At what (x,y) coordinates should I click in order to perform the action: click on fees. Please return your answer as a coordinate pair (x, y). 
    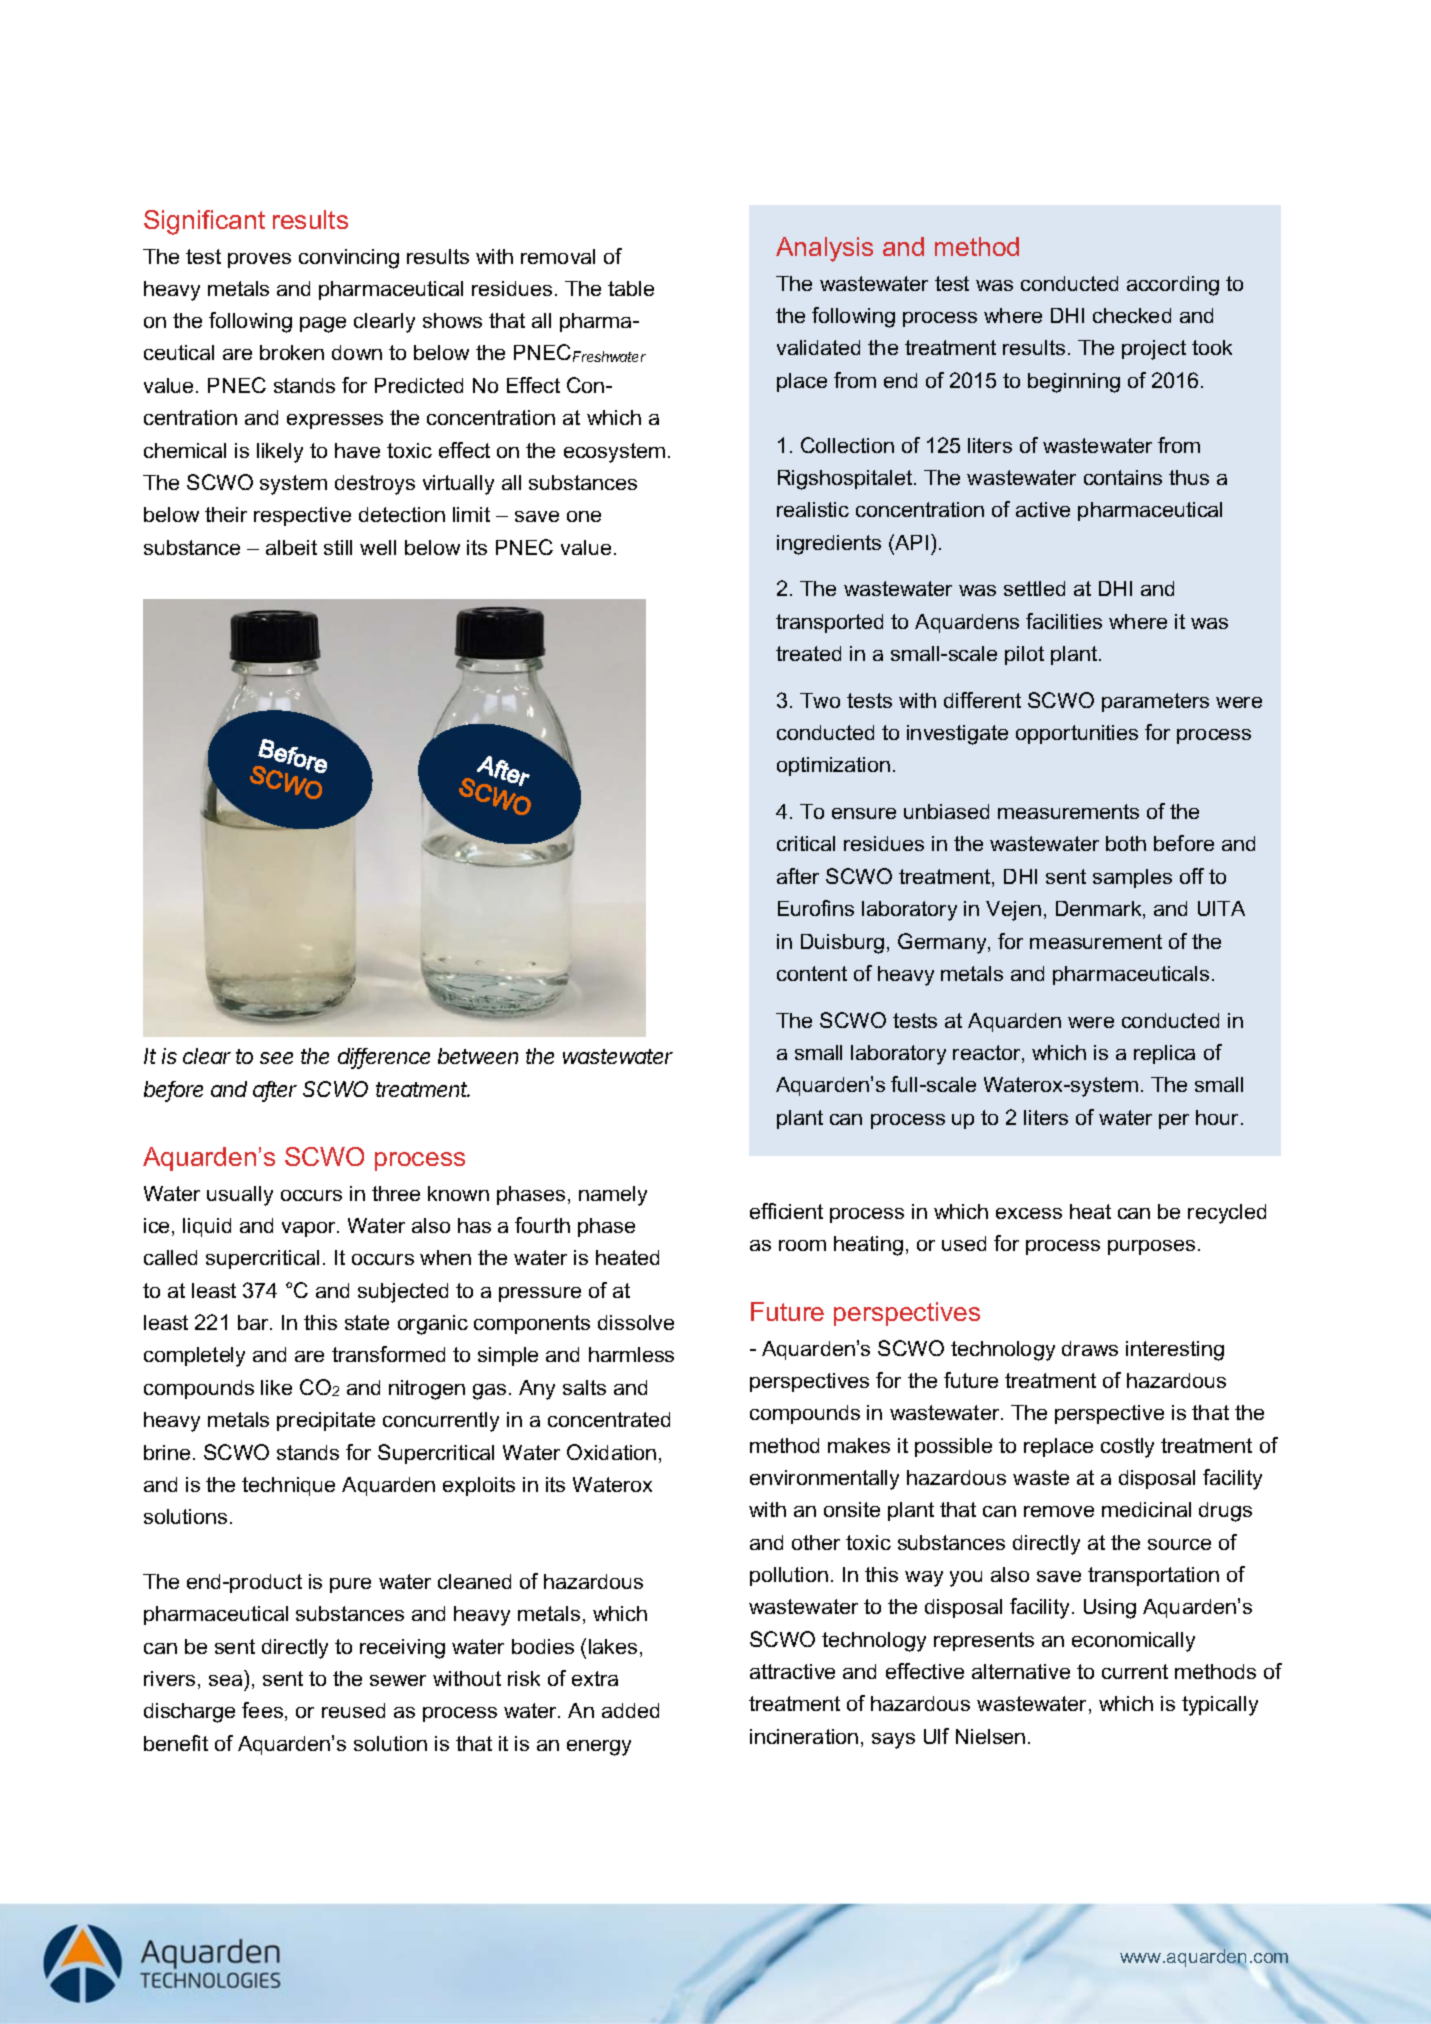
    Looking at the image, I should click on (264, 1711).
